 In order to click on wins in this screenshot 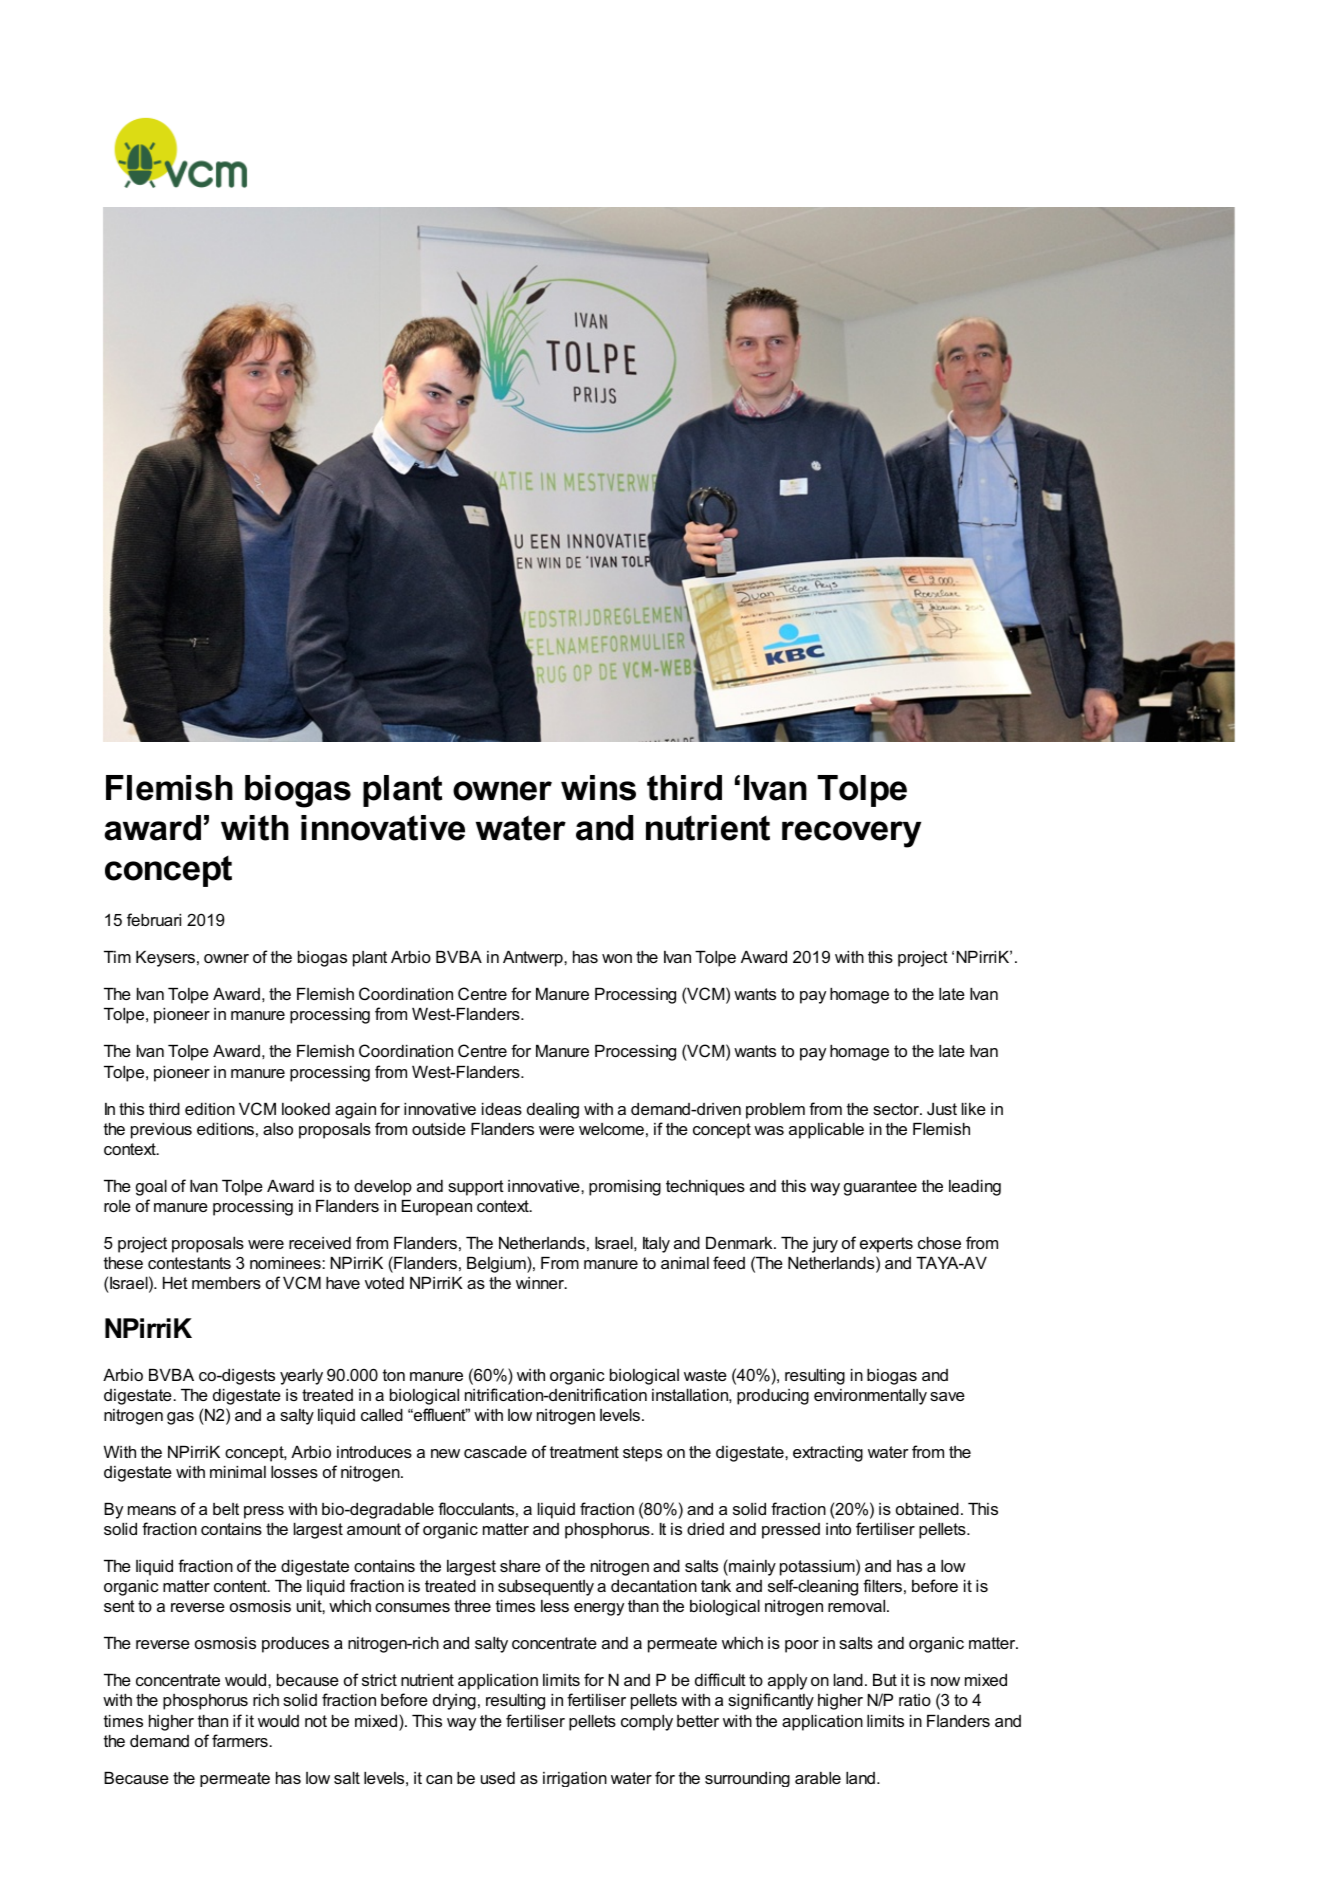, I will do `click(598, 788)`.
